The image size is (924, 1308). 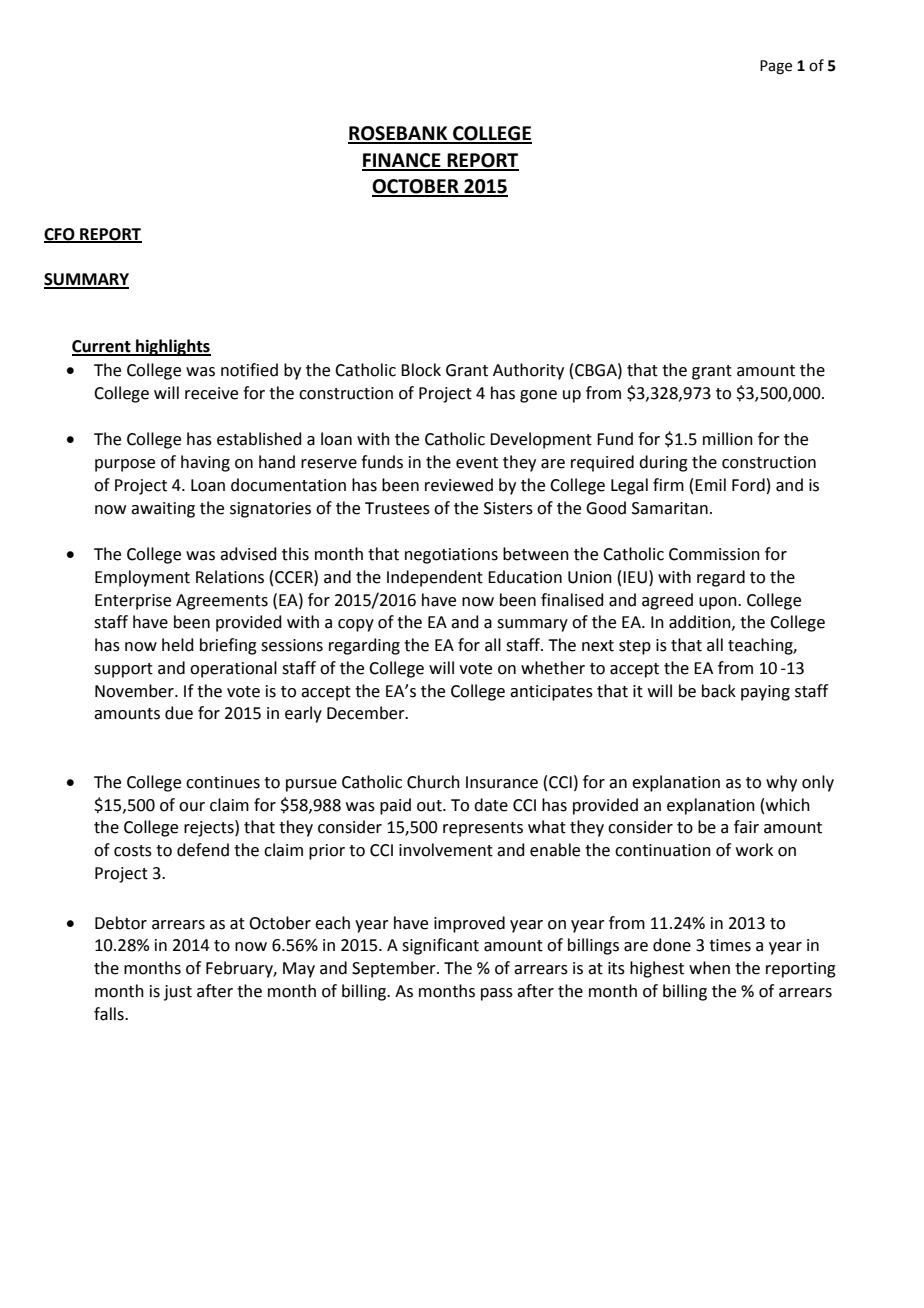 What do you see at coordinates (421, 370) in the screenshot?
I see `Block` at bounding box center [421, 370].
